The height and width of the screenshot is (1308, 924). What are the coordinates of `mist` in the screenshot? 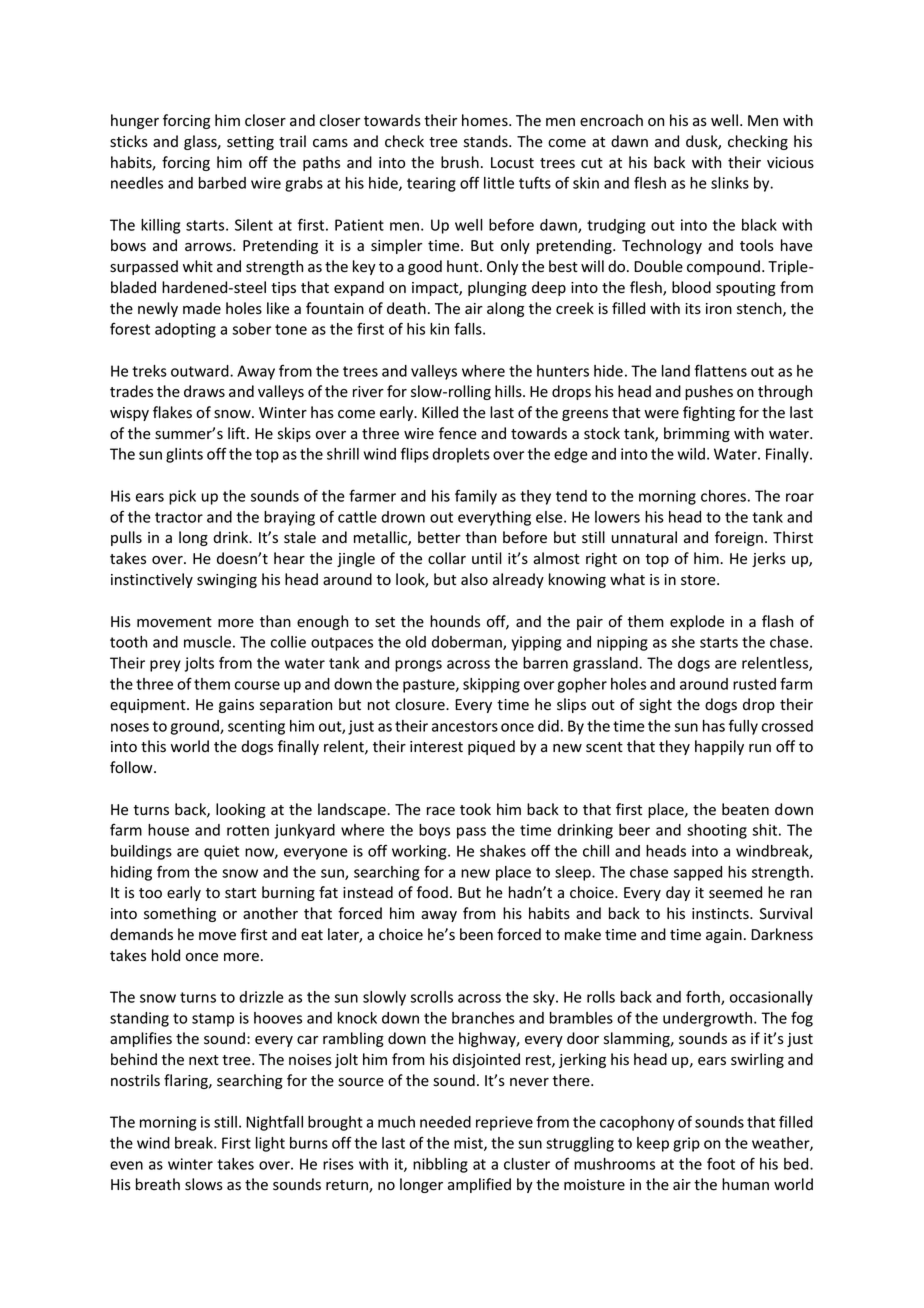 It's located at (469, 1144).
